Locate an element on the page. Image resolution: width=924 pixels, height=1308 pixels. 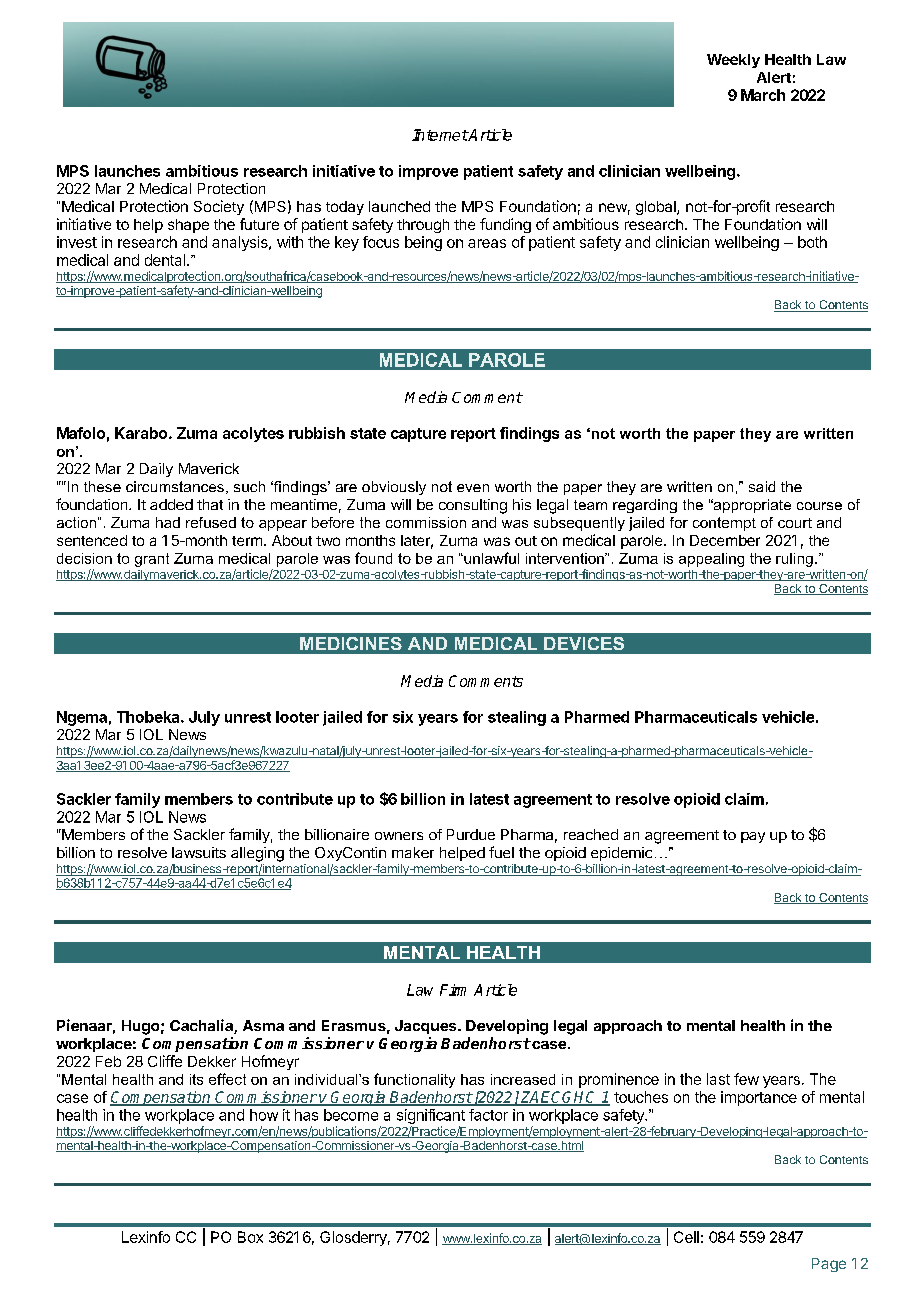
Box is located at coordinates (250, 1237).
